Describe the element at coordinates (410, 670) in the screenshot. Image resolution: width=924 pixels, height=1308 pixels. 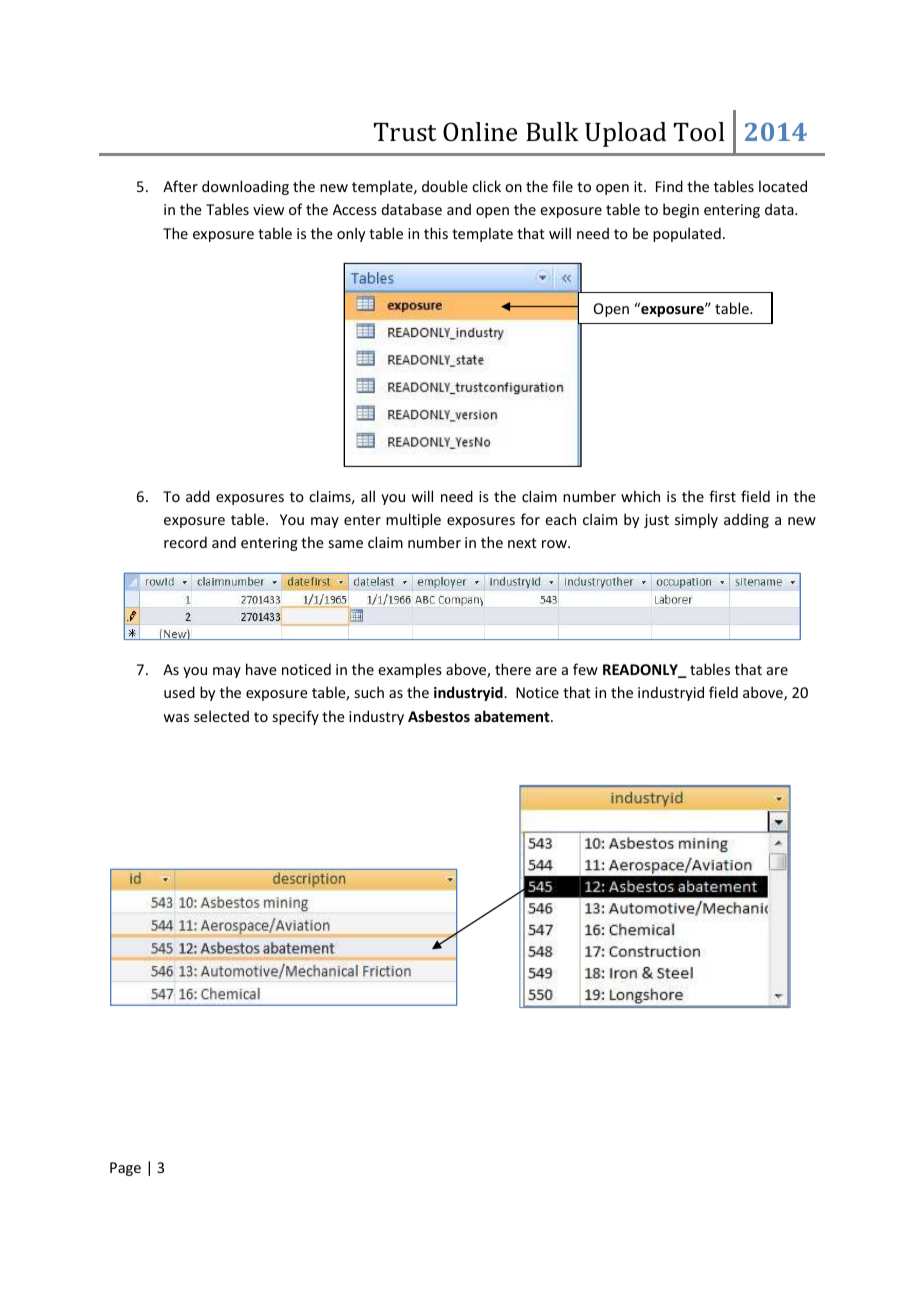
I see `examples` at that location.
